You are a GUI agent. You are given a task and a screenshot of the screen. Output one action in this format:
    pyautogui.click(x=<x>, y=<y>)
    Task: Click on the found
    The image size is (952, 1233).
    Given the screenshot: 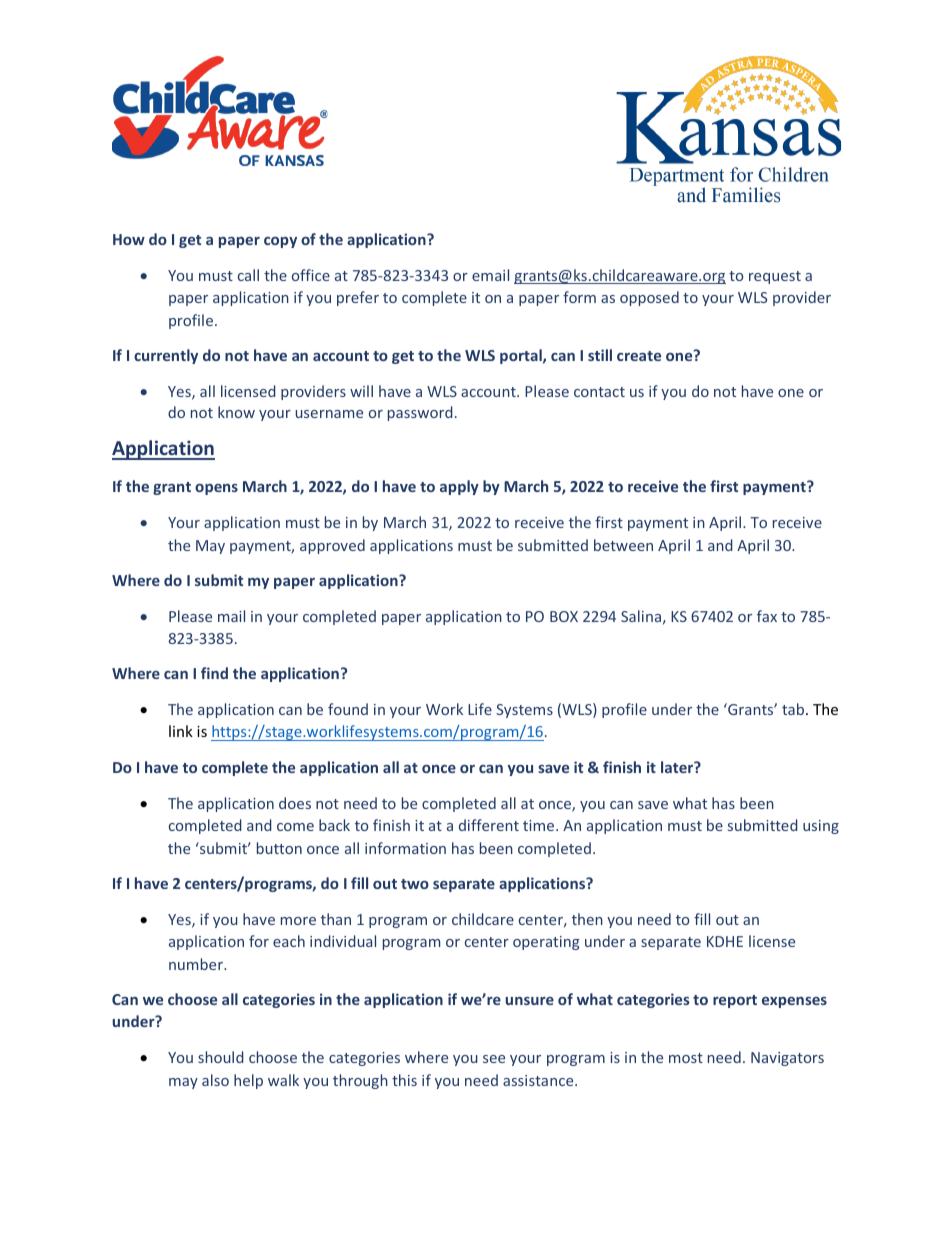 What is the action you would take?
    pyautogui.click(x=348, y=709)
